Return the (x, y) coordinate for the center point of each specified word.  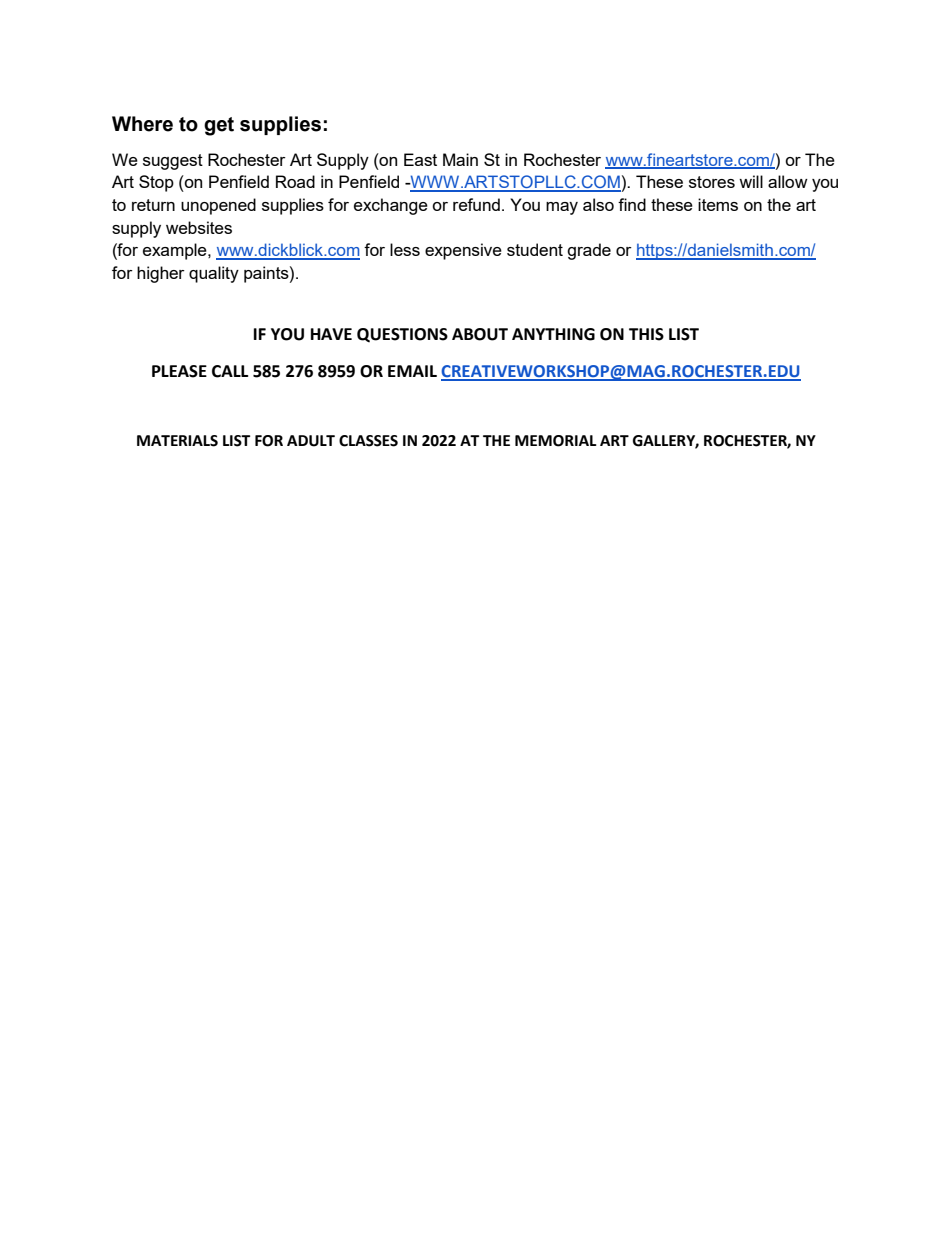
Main (460, 159)
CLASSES (368, 441)
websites (199, 227)
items (718, 204)
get (219, 126)
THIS (646, 334)
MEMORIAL (556, 441)
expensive (463, 251)
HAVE (331, 334)
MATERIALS (177, 441)
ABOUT (480, 334)
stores (712, 182)
